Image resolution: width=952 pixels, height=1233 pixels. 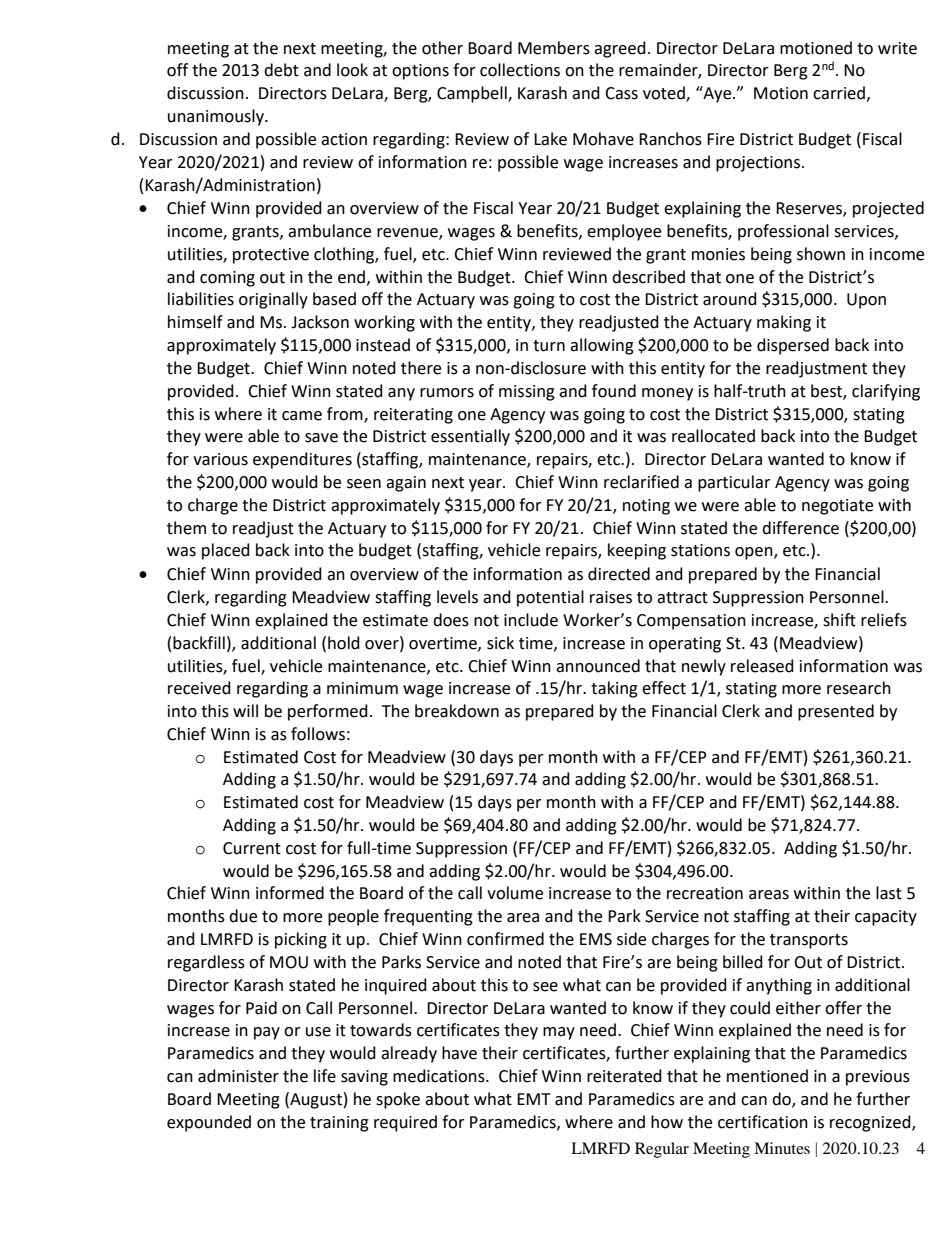 I want to click on debt, so click(x=281, y=70).
